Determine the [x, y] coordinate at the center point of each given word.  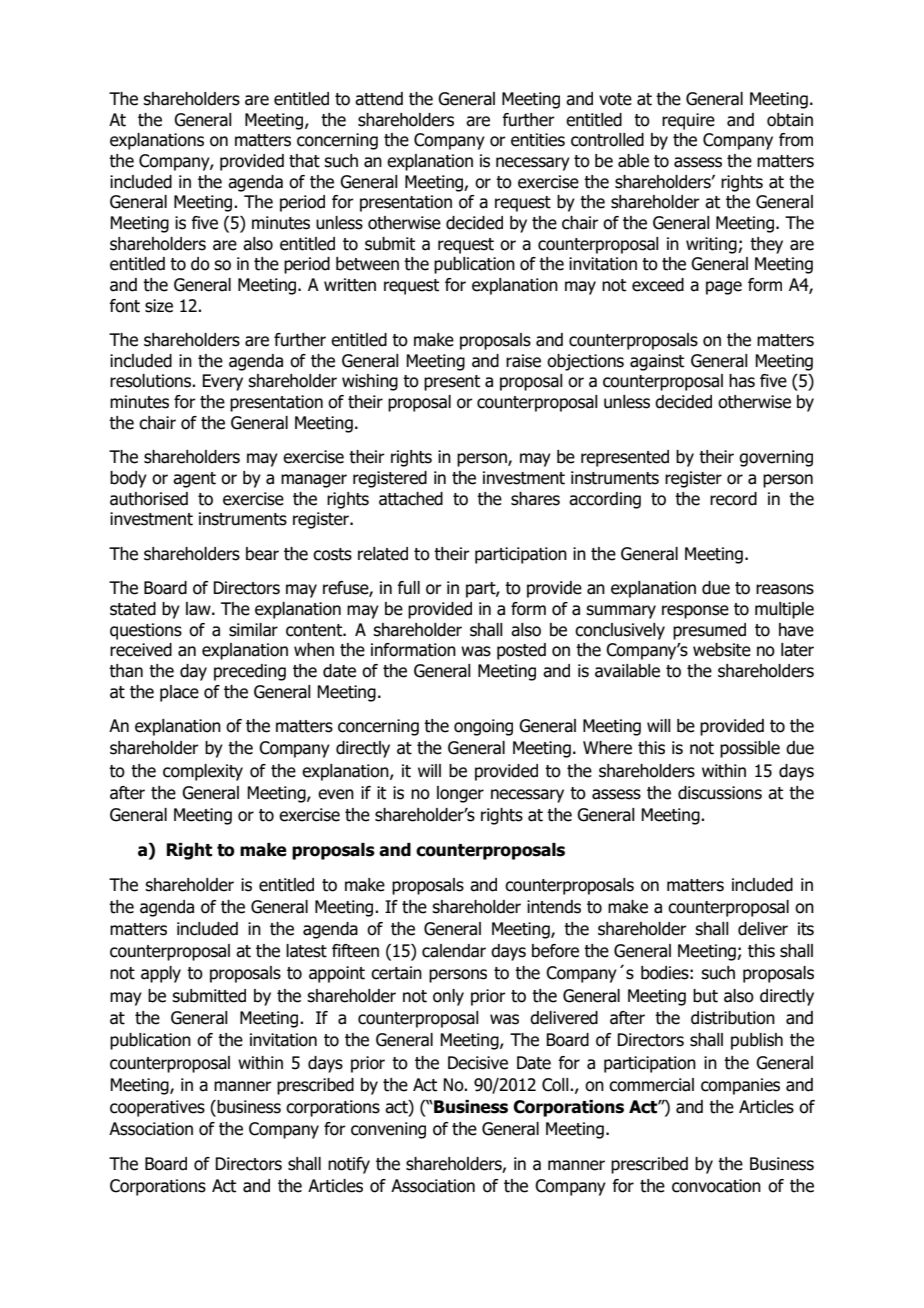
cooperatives [157, 1108]
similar [253, 630]
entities [538, 140]
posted [521, 651]
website [722, 650]
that [304, 161]
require [688, 121]
